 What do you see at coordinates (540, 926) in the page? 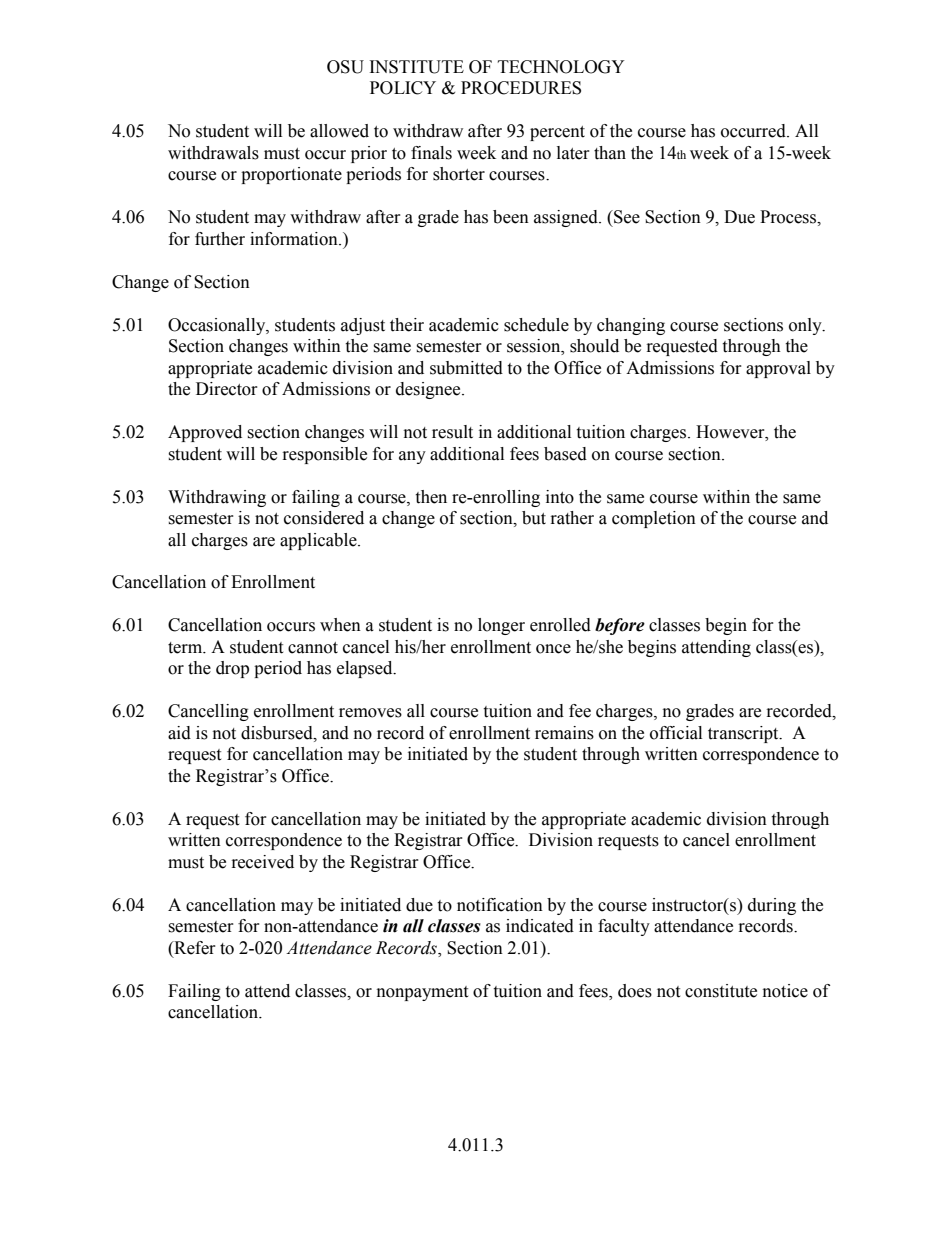
I see `indicated` at bounding box center [540, 926].
